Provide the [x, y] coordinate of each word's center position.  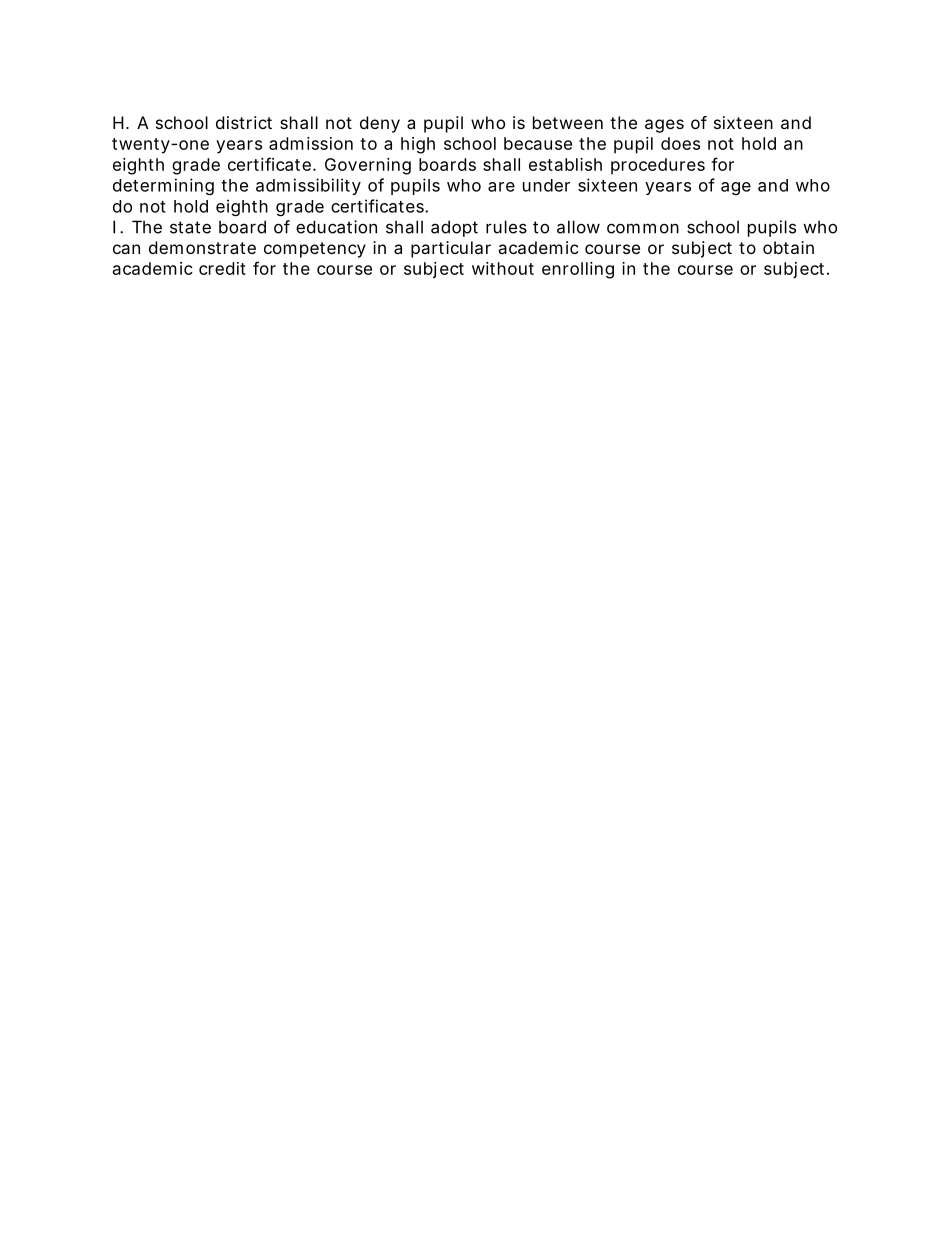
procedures [658, 166]
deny [380, 124]
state [190, 227]
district [244, 122]
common [643, 228]
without [503, 268]
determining [163, 186]
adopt [454, 228]
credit [222, 268]
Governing [368, 166]
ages [664, 126]
